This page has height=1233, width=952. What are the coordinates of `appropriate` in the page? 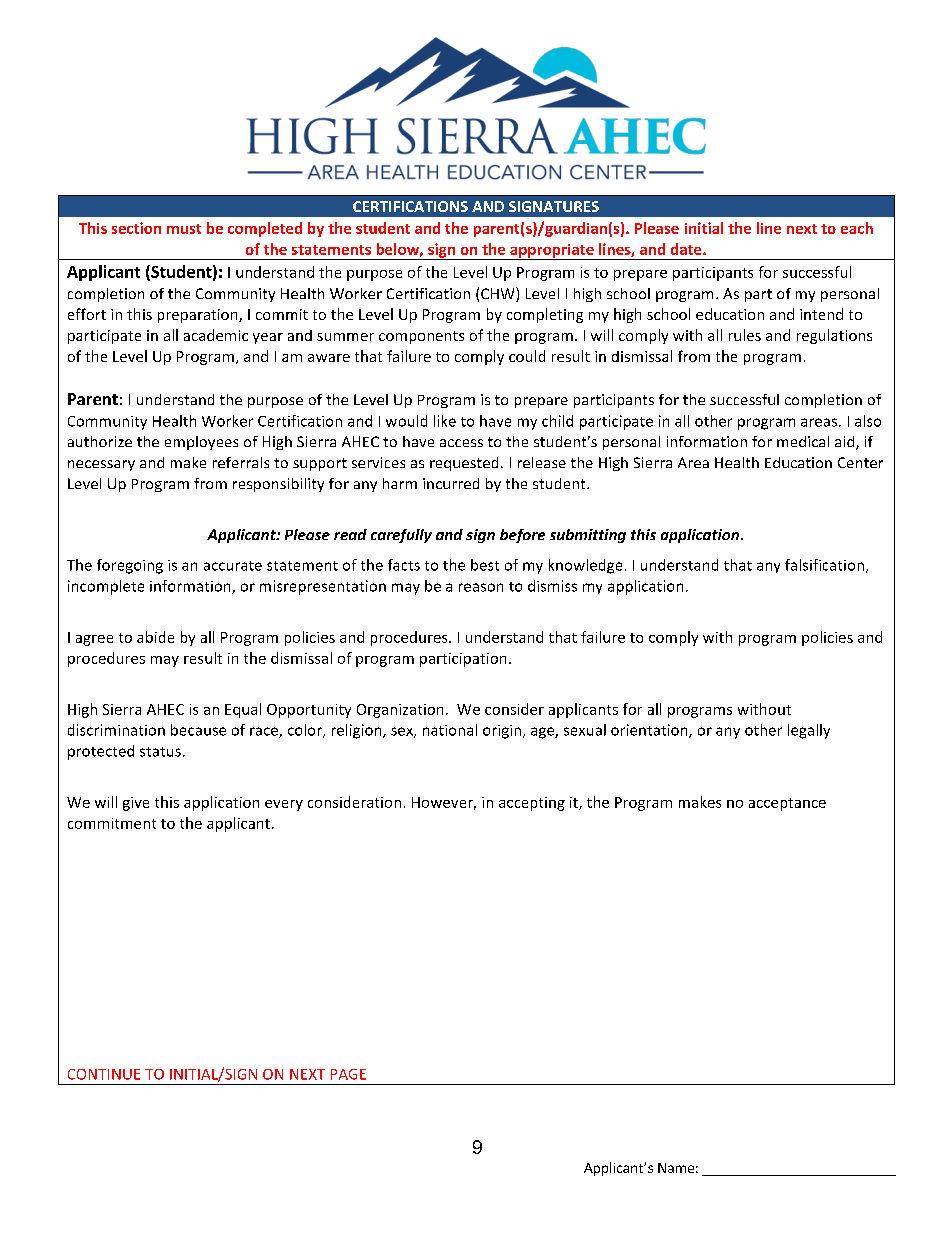 It's located at (552, 252).
